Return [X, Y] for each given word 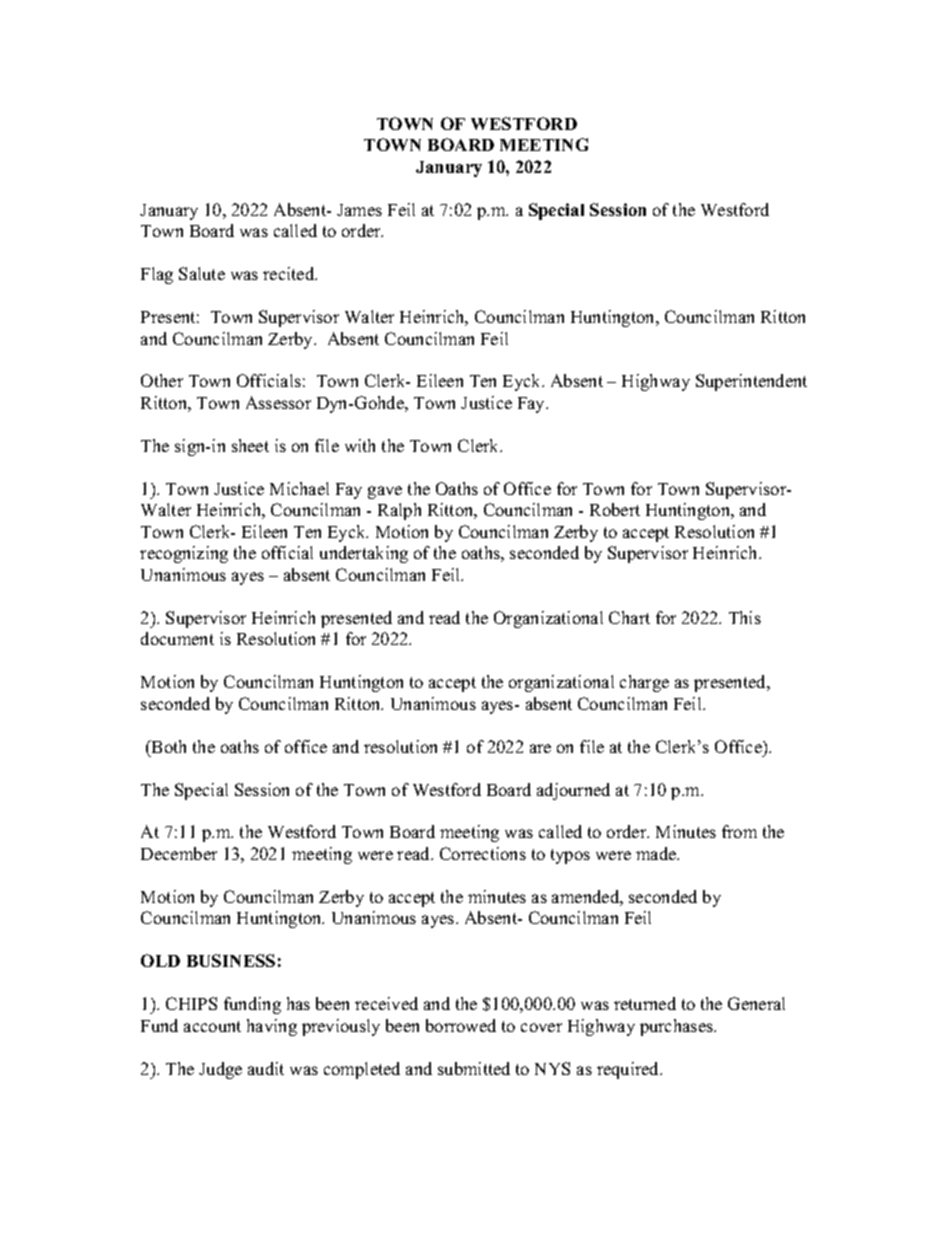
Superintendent [751, 382]
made [657, 853]
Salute [202, 273]
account [212, 1026]
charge [644, 683]
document [177, 638]
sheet [250, 445]
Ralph [399, 511]
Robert [615, 509]
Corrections [483, 853]
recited [290, 273]
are [540, 748]
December [179, 853]
